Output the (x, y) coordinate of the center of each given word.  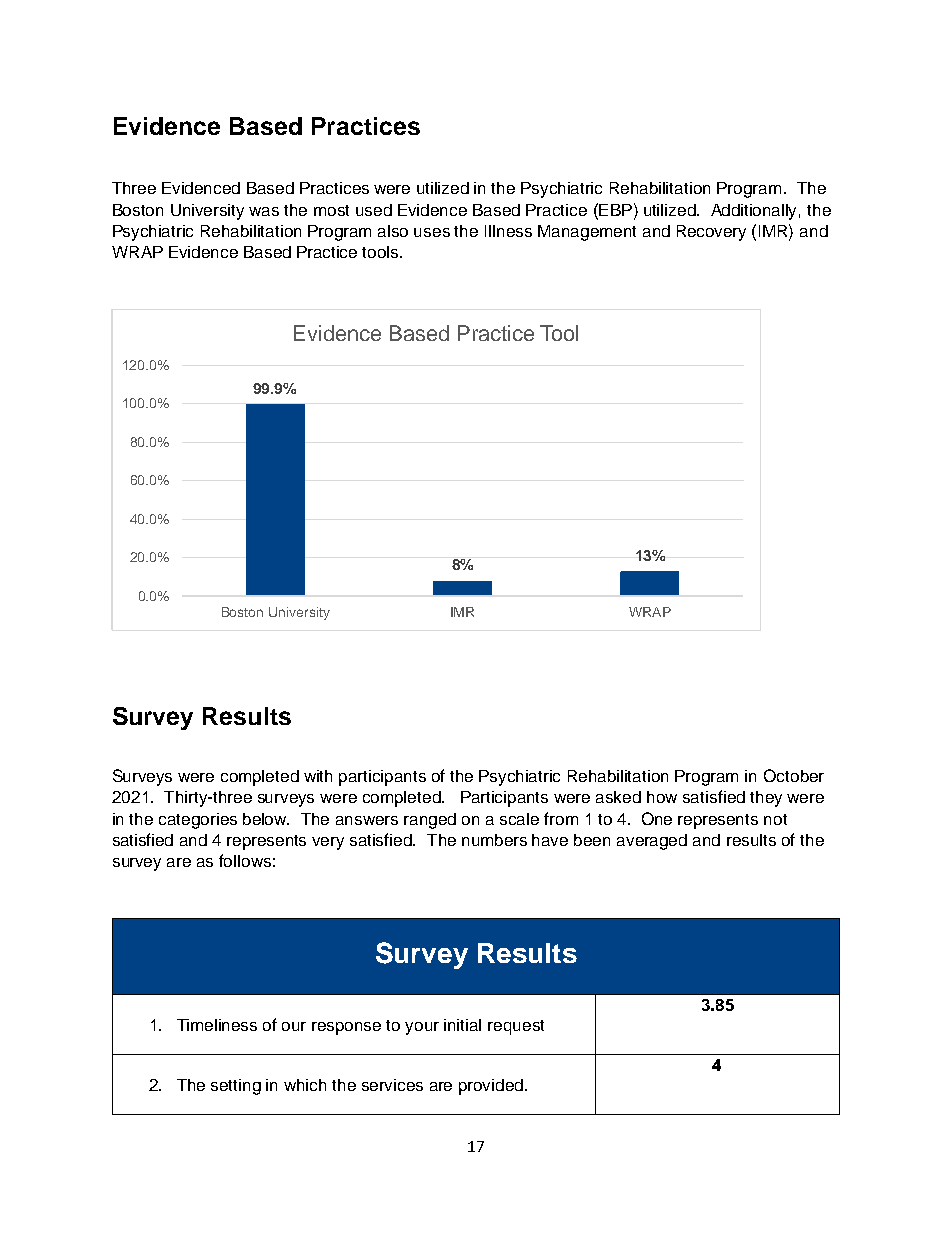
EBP (614, 209)
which (305, 1085)
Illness (508, 231)
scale (519, 819)
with (318, 776)
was (264, 211)
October (794, 775)
